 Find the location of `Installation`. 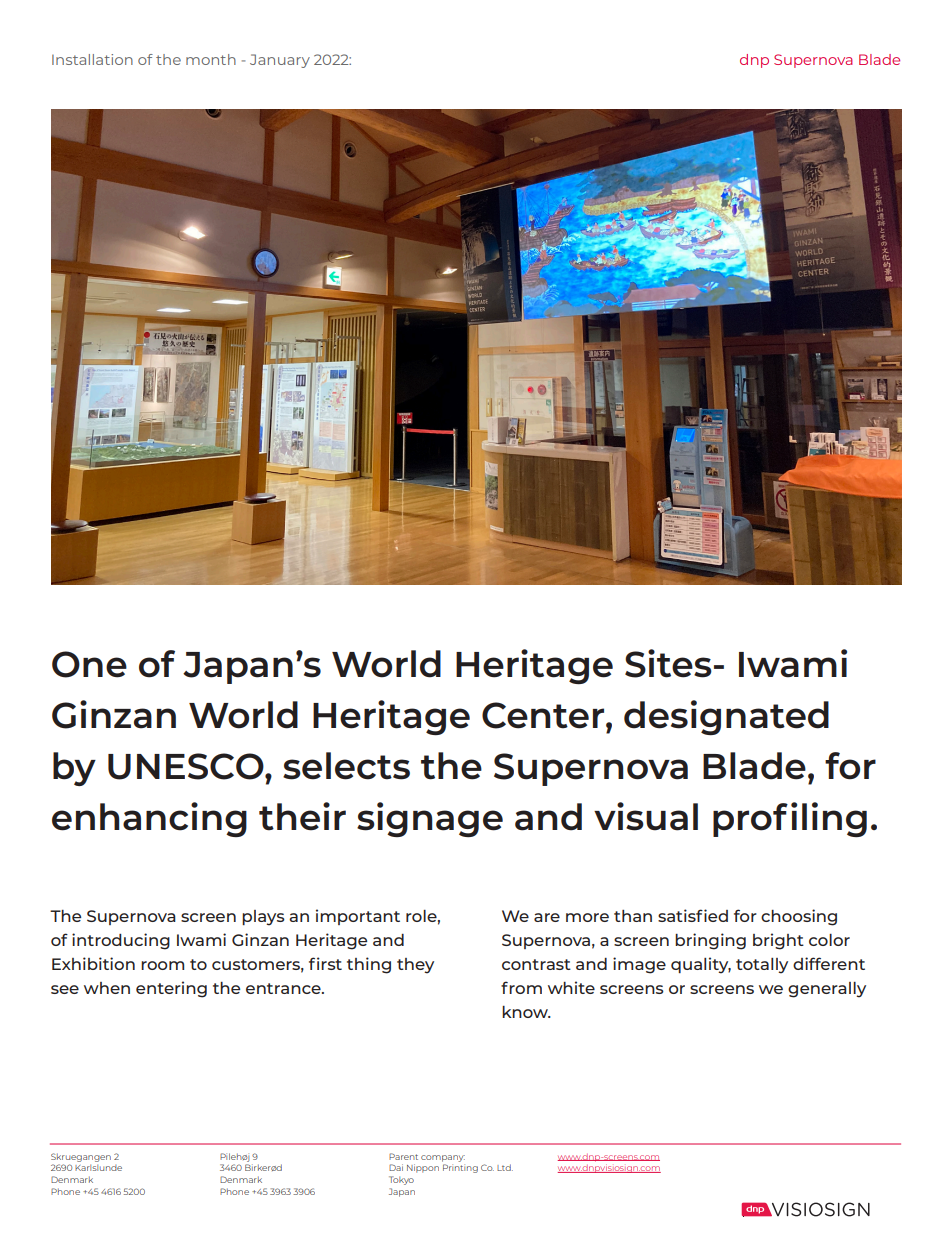

Installation is located at coordinates (92, 59).
